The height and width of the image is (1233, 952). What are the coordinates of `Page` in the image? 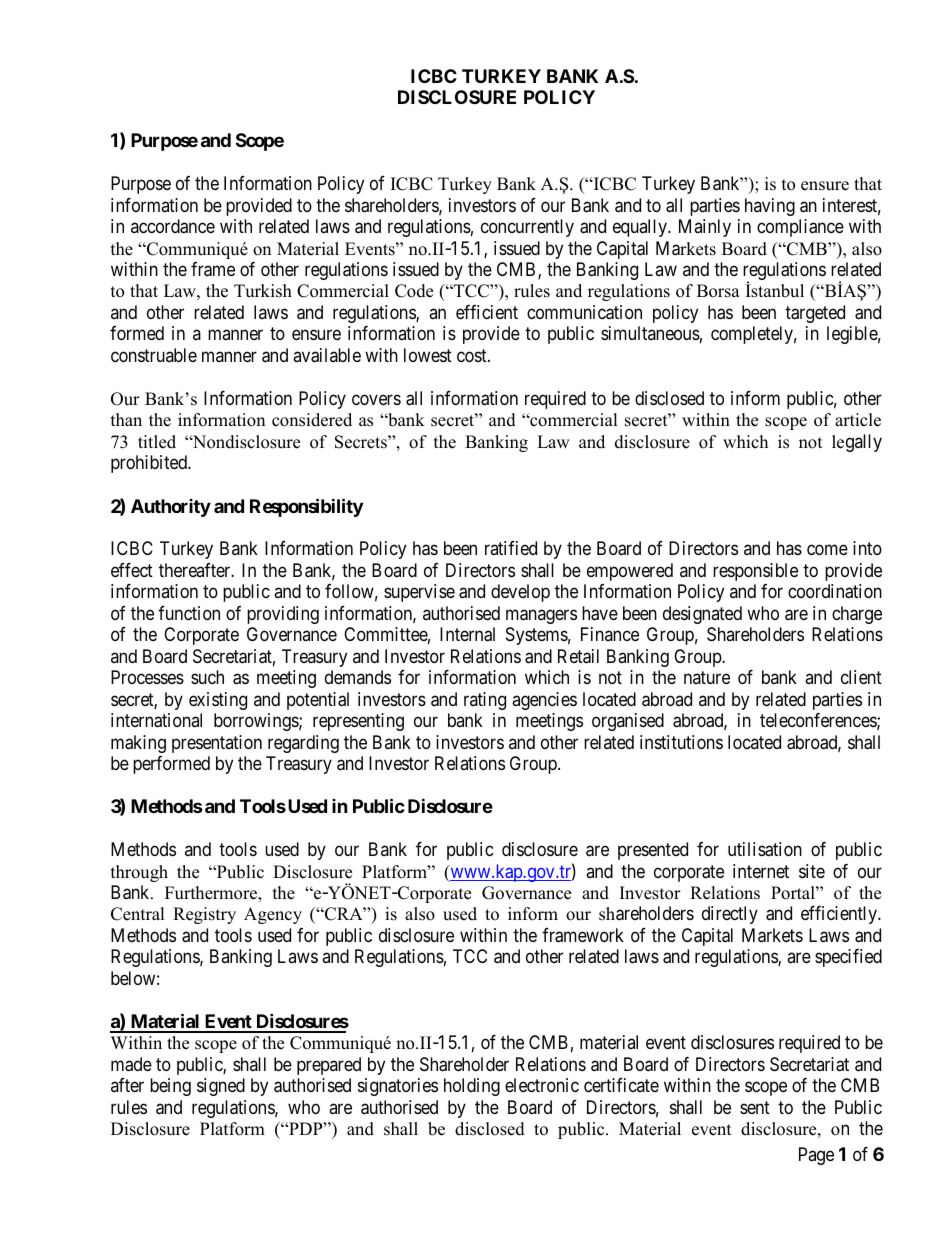 It's located at (816, 1156).
